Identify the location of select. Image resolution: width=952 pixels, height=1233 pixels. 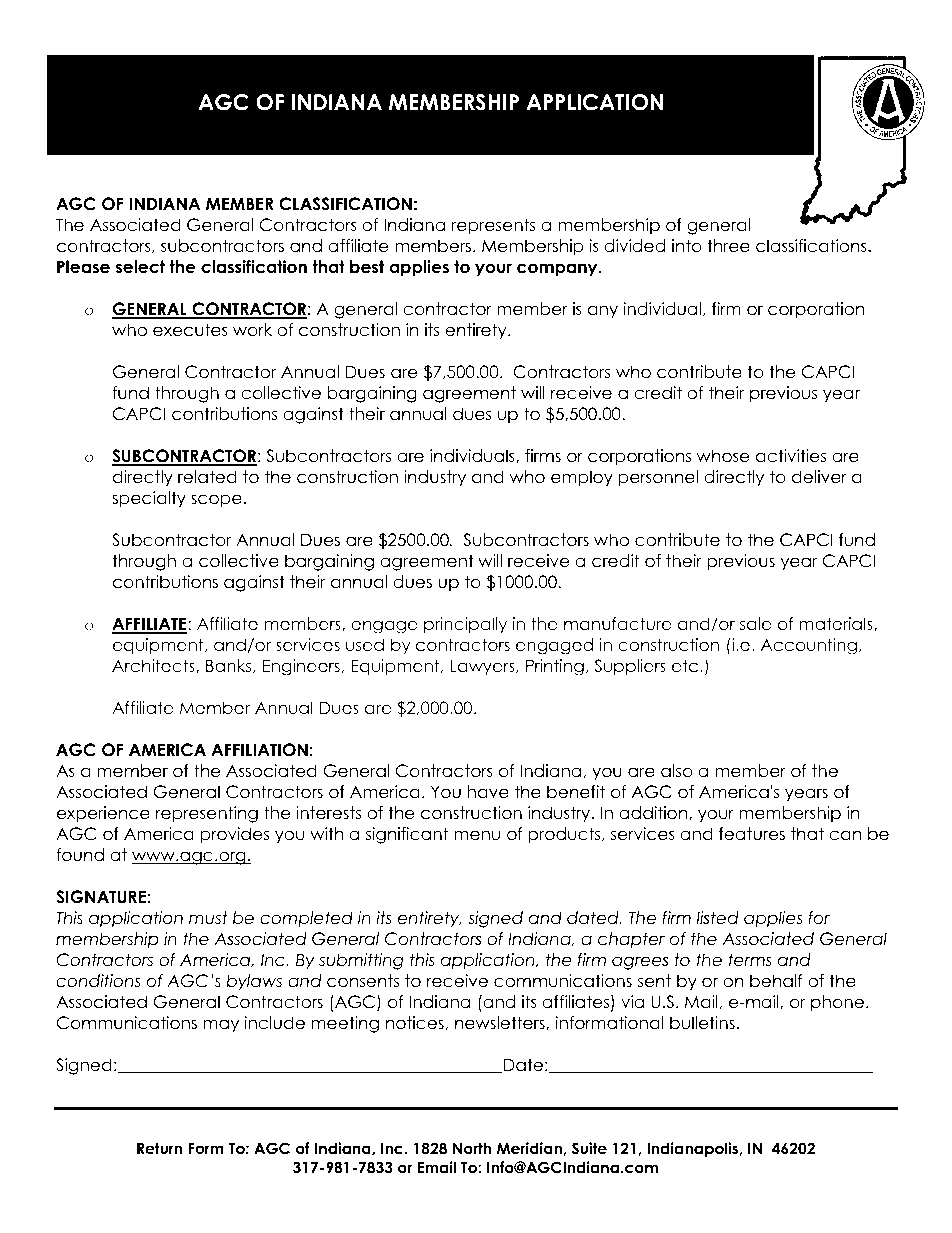
(140, 267).
